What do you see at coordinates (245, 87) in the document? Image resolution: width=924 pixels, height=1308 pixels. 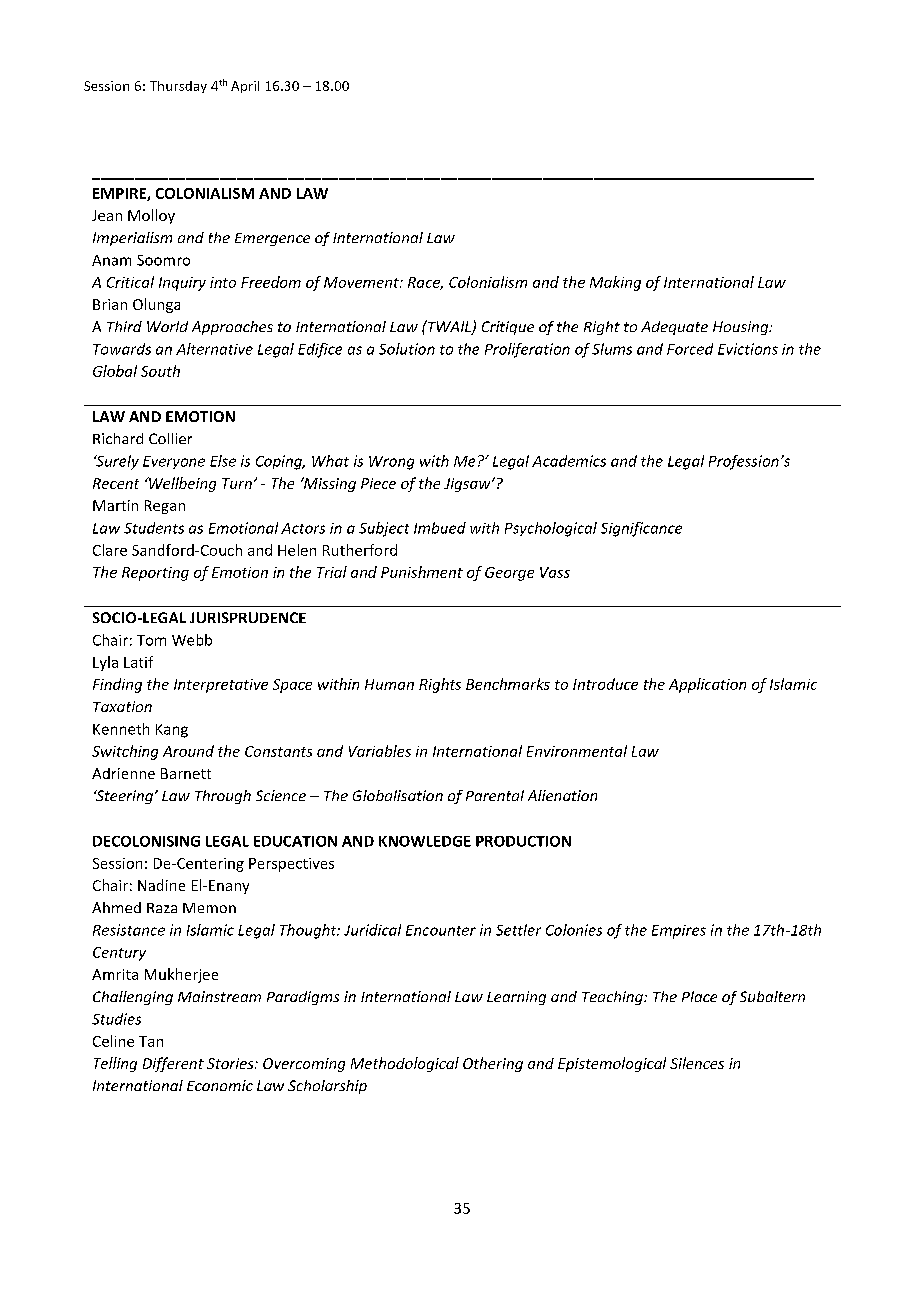 I see `April` at bounding box center [245, 87].
